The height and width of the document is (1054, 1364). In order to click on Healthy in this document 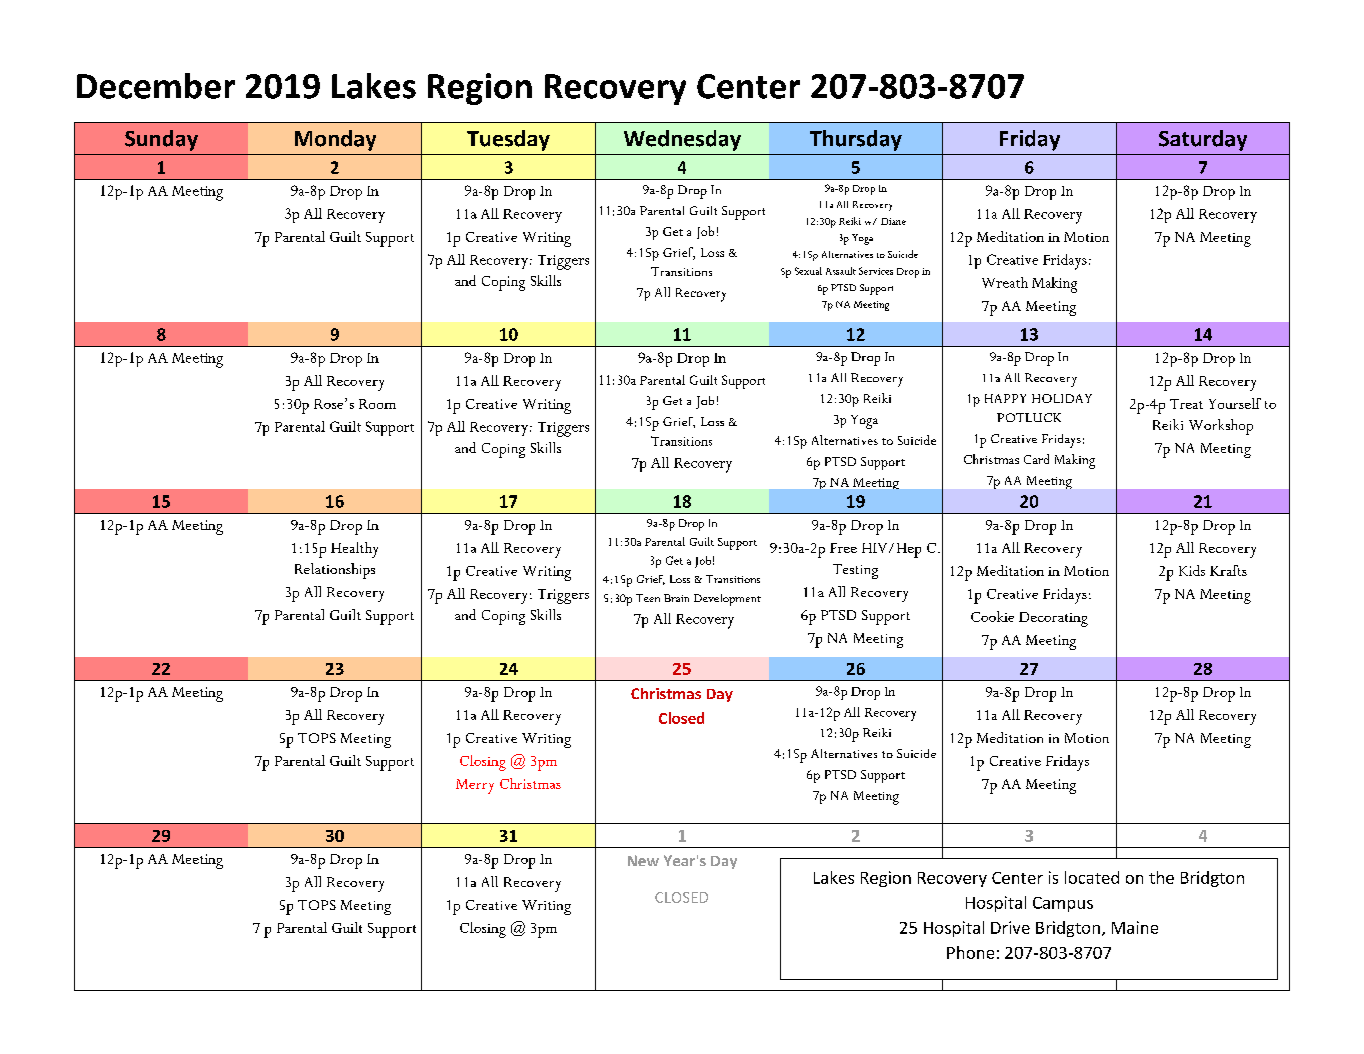, I will do `click(354, 550)`.
